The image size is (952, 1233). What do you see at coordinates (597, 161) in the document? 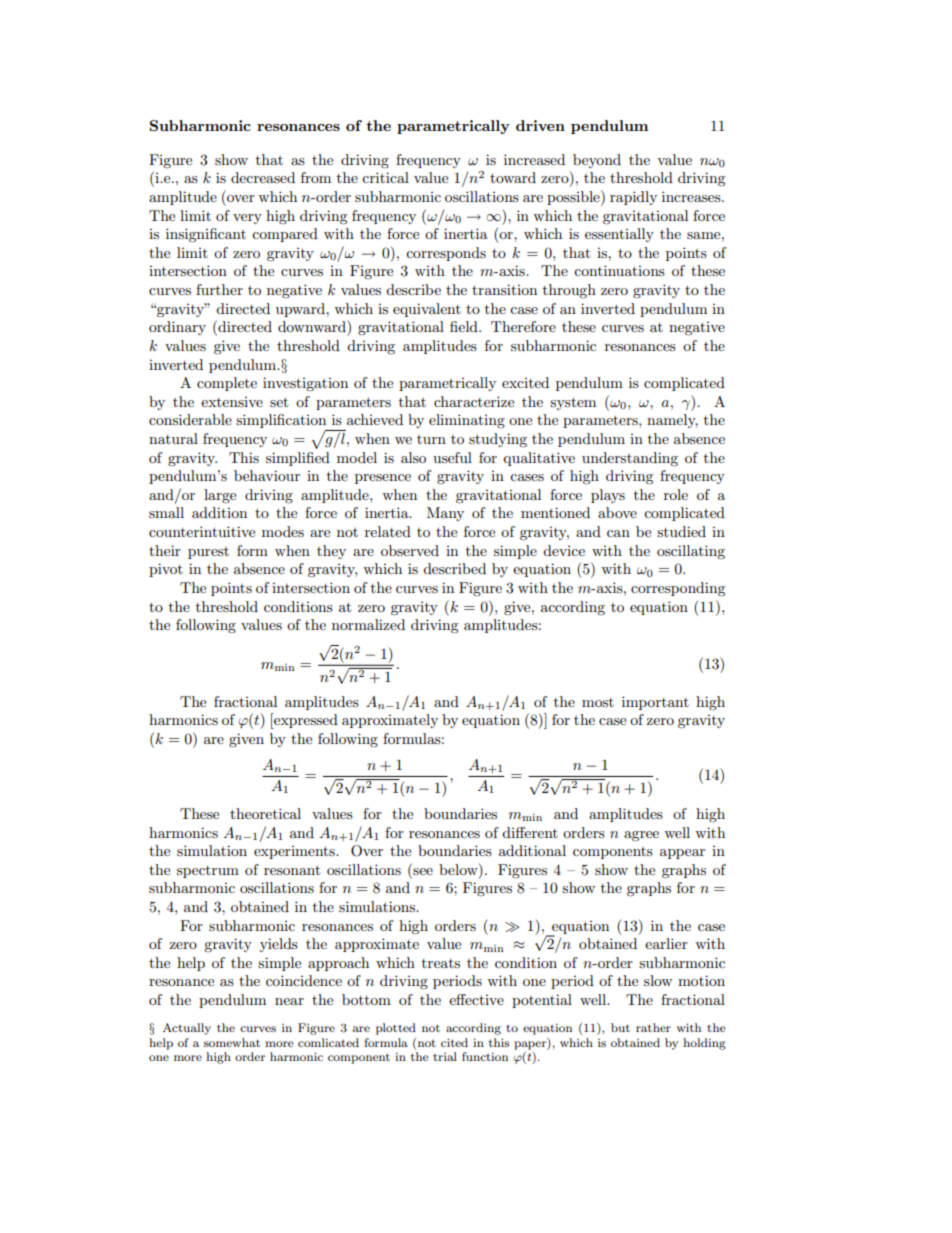
I see `beyond` at bounding box center [597, 161].
